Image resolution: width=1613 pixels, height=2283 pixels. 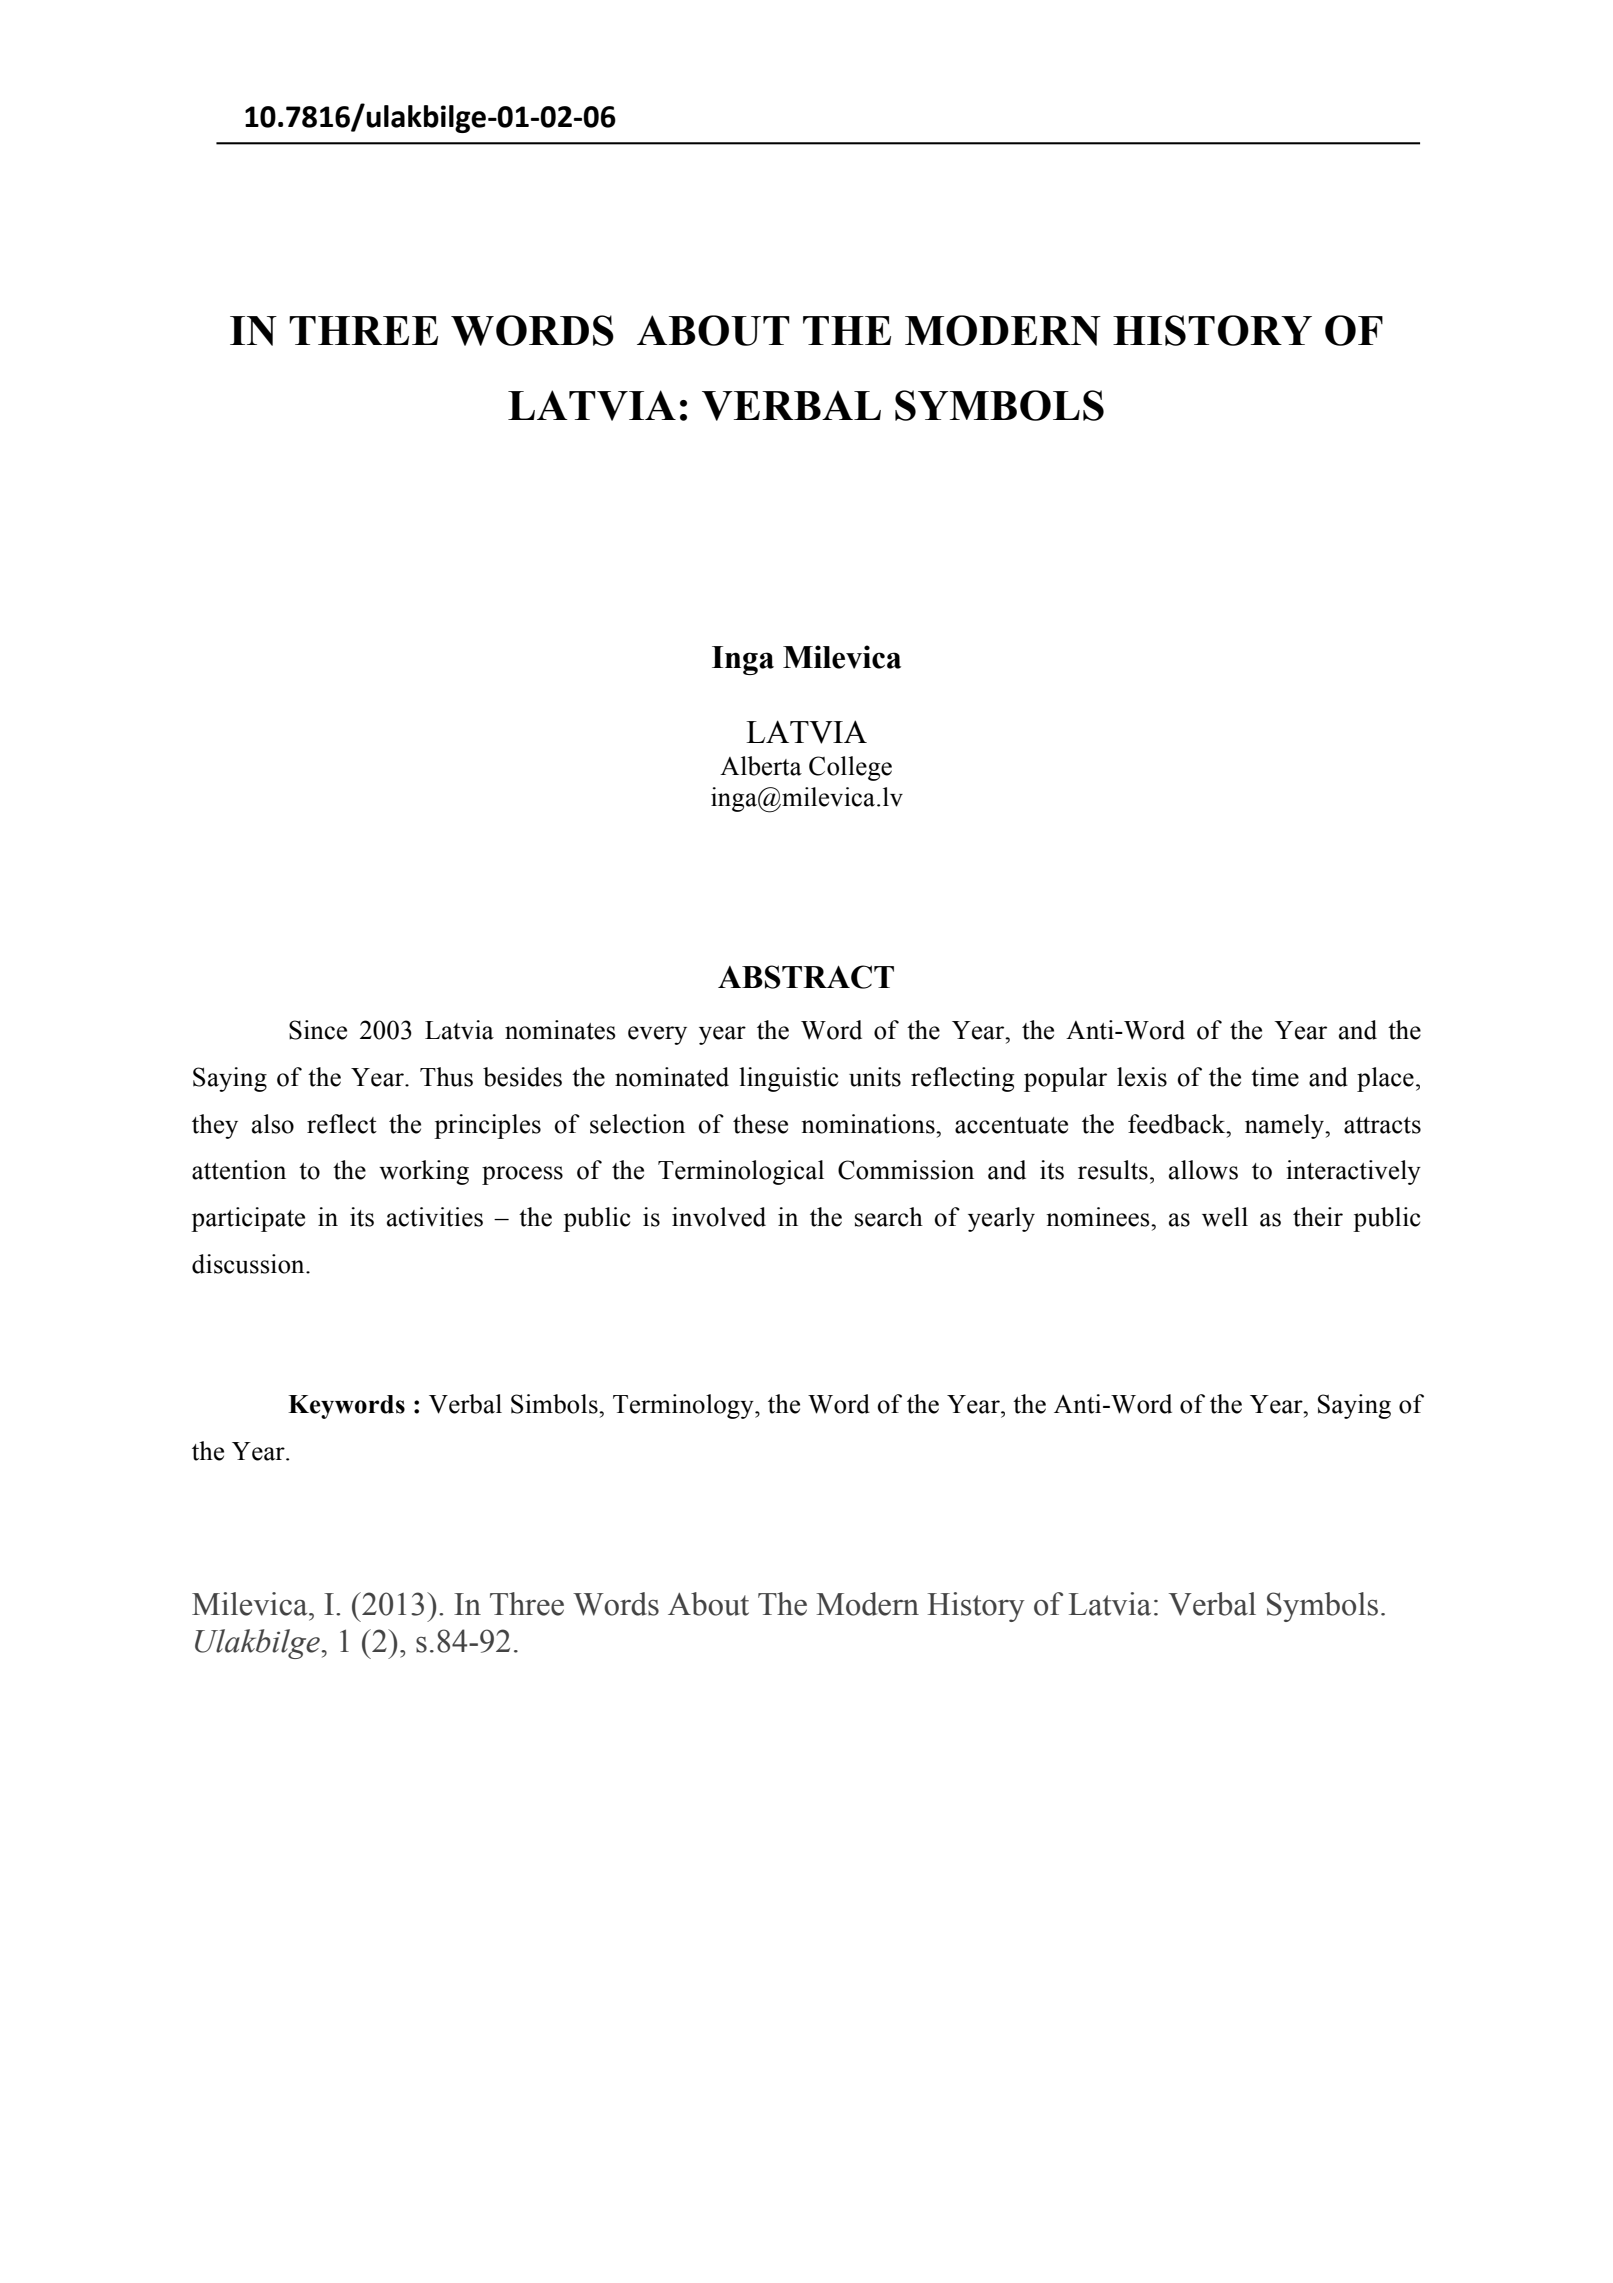 I want to click on involved, so click(x=719, y=1217).
